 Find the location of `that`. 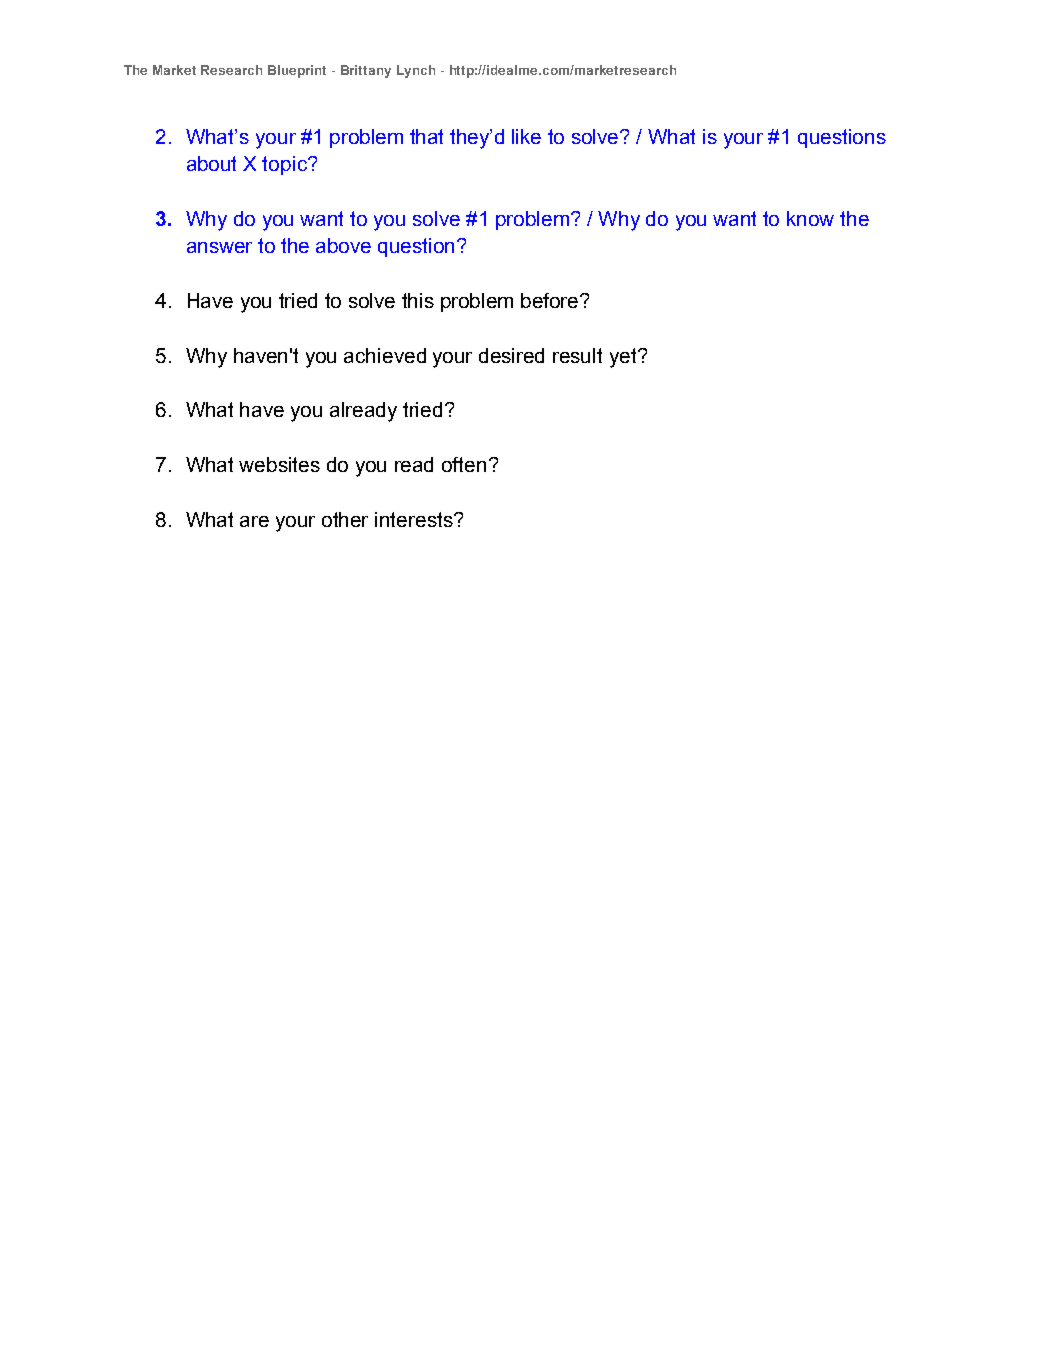

that is located at coordinates (426, 136).
